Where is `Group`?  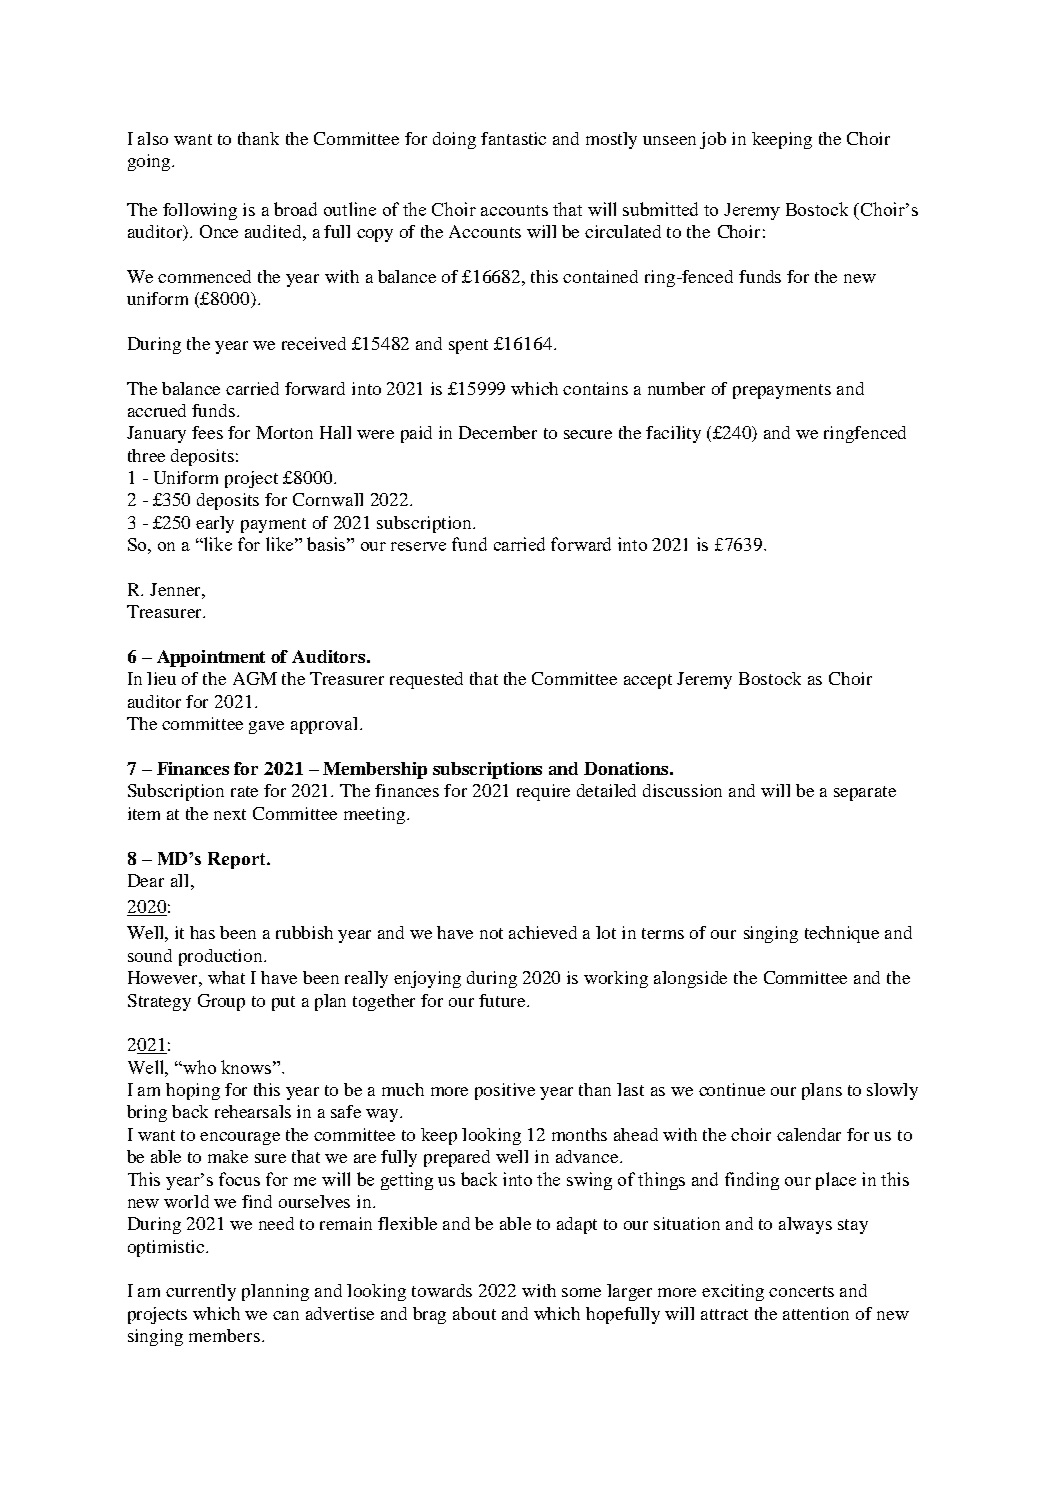
Group is located at coordinates (221, 1002).
